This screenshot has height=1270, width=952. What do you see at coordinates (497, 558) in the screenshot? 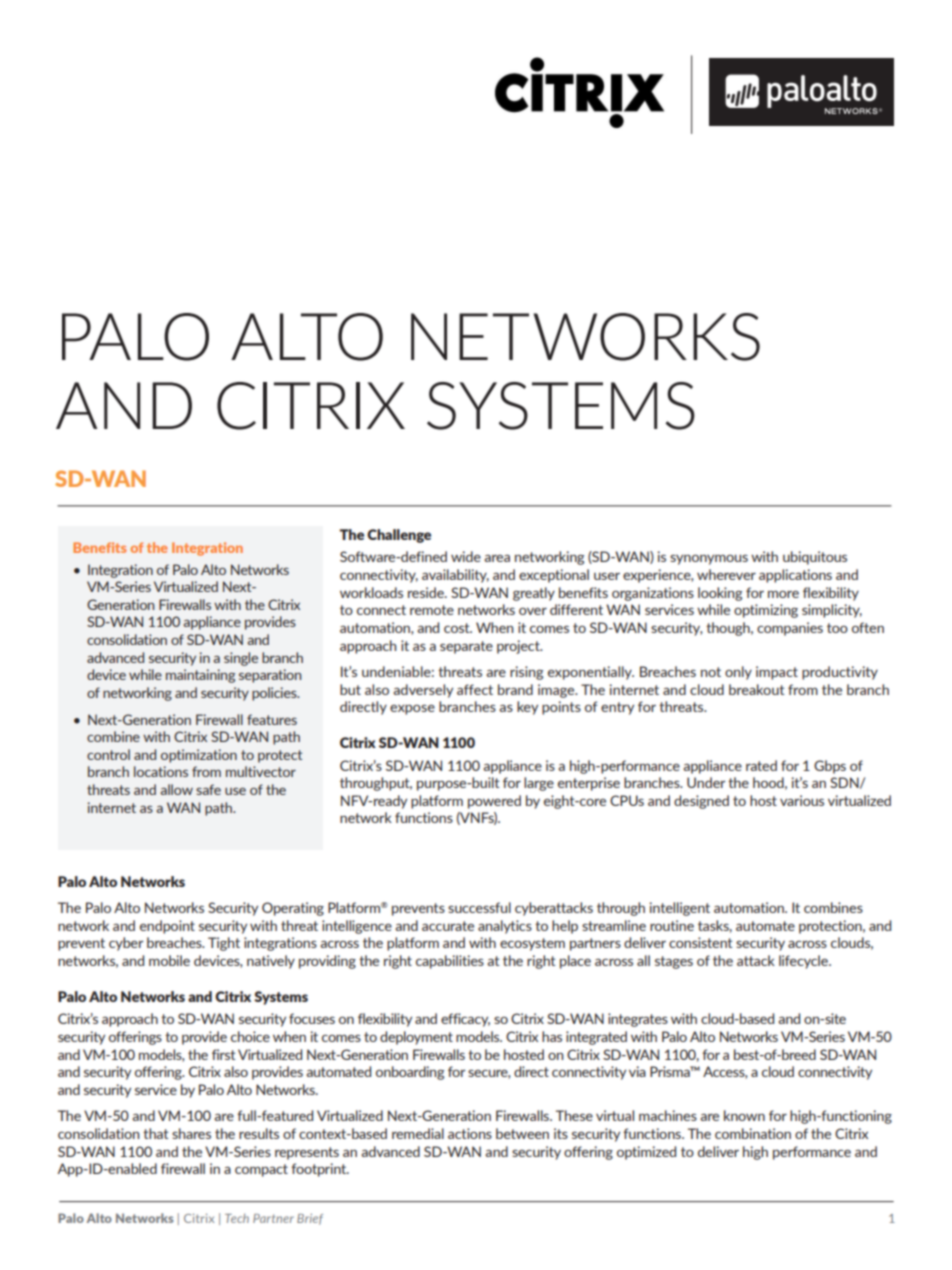
I see `area` at bounding box center [497, 558].
